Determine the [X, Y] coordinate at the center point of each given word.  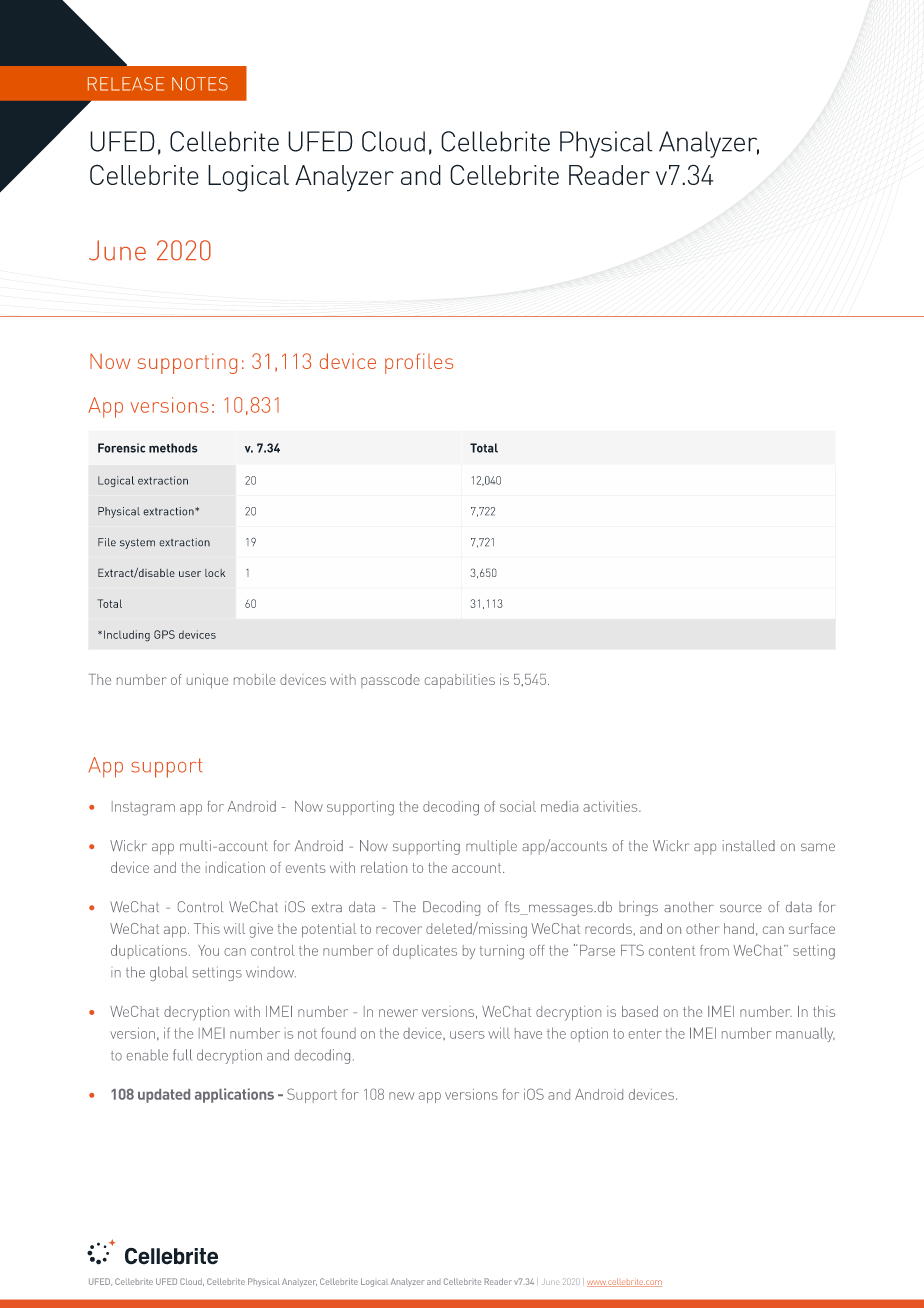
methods [173, 448]
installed [749, 845]
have [528, 1033]
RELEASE [126, 84]
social [518, 806]
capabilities [460, 681]
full [182, 1055]
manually [805, 1034]
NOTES [200, 84]
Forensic [121, 448]
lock [215, 573]
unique [207, 681]
